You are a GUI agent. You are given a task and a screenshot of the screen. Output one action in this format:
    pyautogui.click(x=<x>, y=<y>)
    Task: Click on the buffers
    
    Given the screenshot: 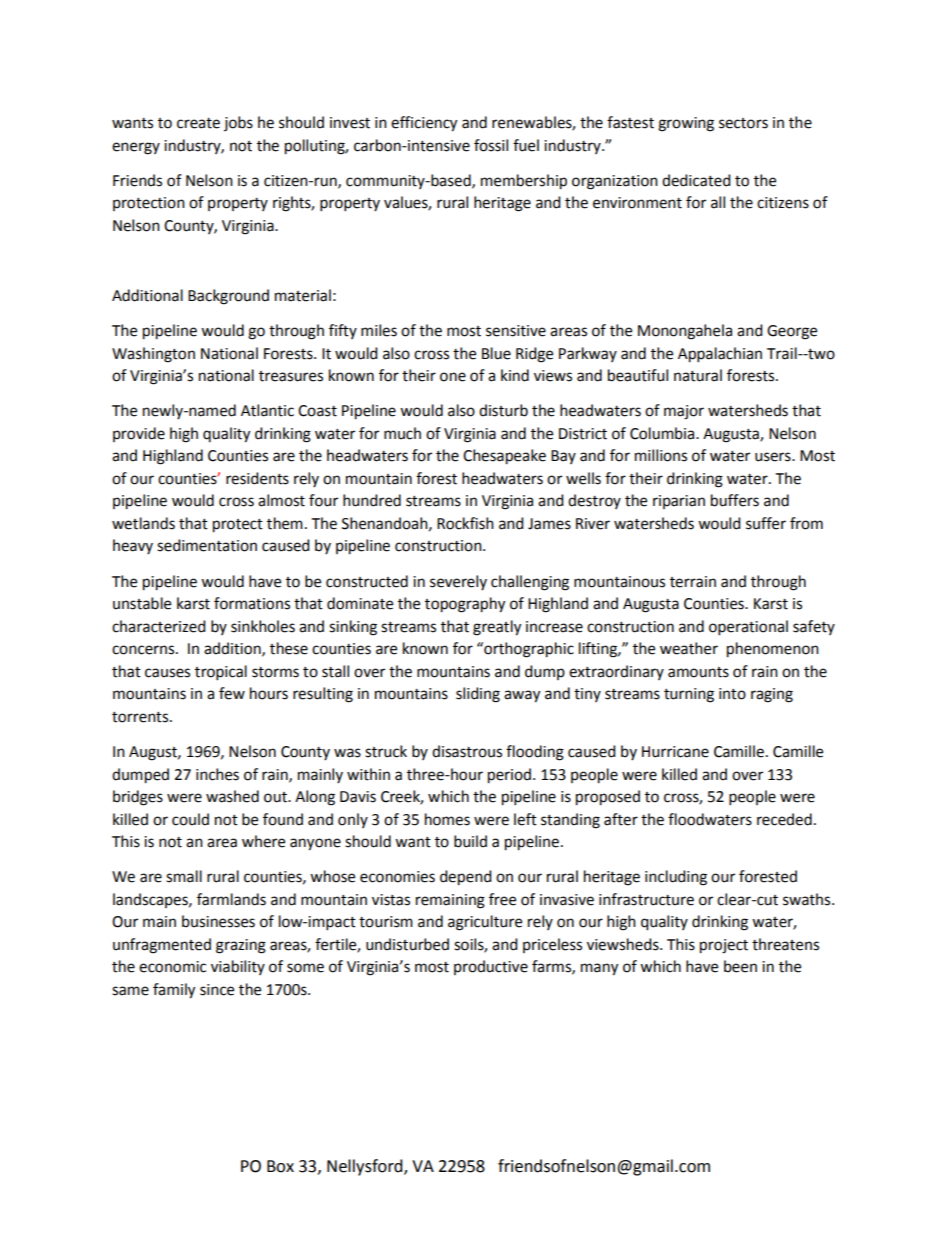 What is the action you would take?
    pyautogui.click(x=735, y=500)
